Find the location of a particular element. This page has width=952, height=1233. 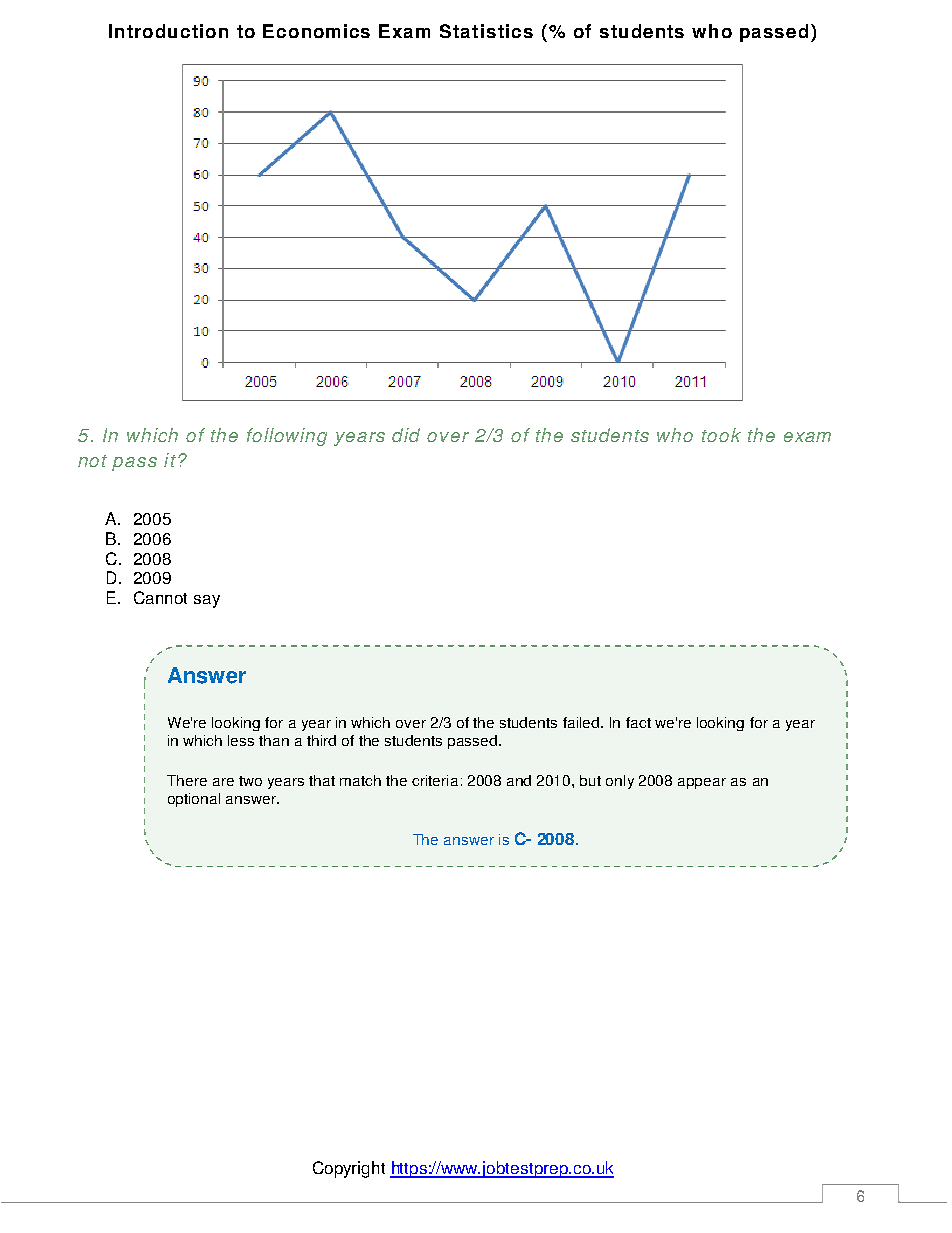

took is located at coordinates (721, 435).
